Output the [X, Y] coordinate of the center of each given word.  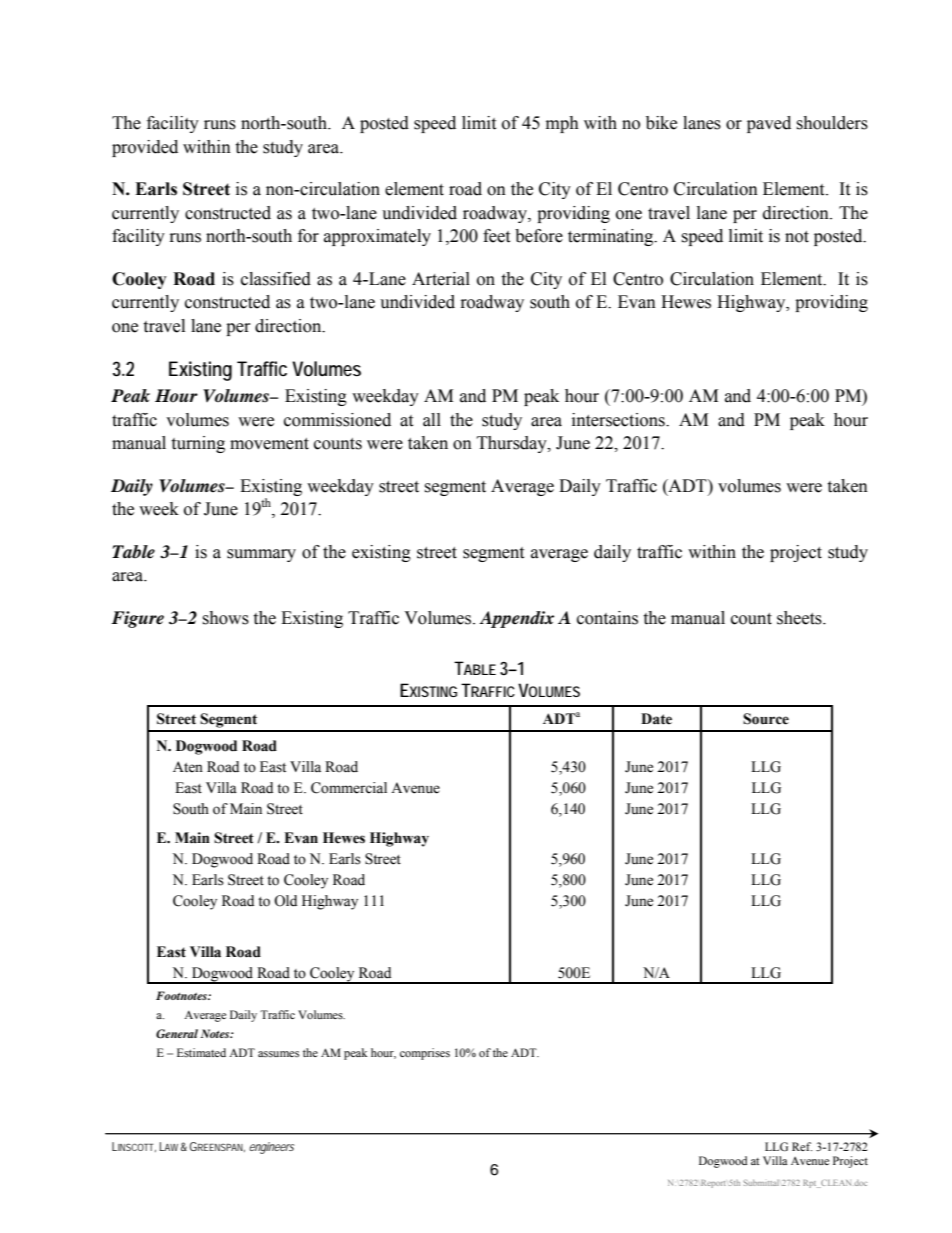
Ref [802, 1146]
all [432, 420]
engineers [271, 1148]
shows [225, 618]
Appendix [516, 619]
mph [562, 124]
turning [198, 444]
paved [769, 124]
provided [145, 148]
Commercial [349, 788]
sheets [800, 618]
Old [285, 901]
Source [766, 719]
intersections [619, 420]
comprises [425, 1054]
